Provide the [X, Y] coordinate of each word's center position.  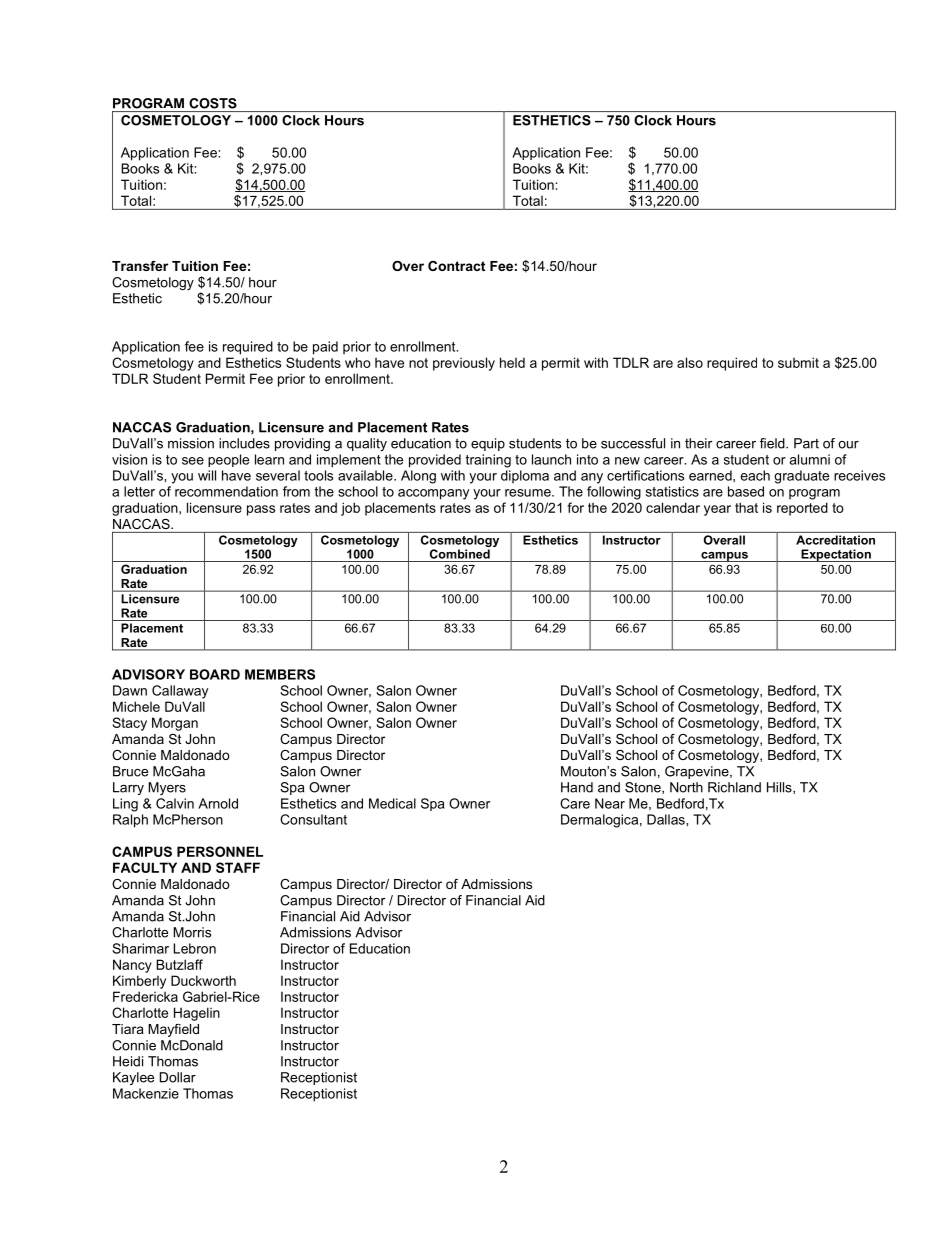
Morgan [175, 724]
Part [806, 443]
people [228, 460]
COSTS [213, 103]
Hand [577, 787]
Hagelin [197, 1014]
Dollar [178, 1077]
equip [488, 444]
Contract [456, 266]
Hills [780, 788]
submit [798, 362]
